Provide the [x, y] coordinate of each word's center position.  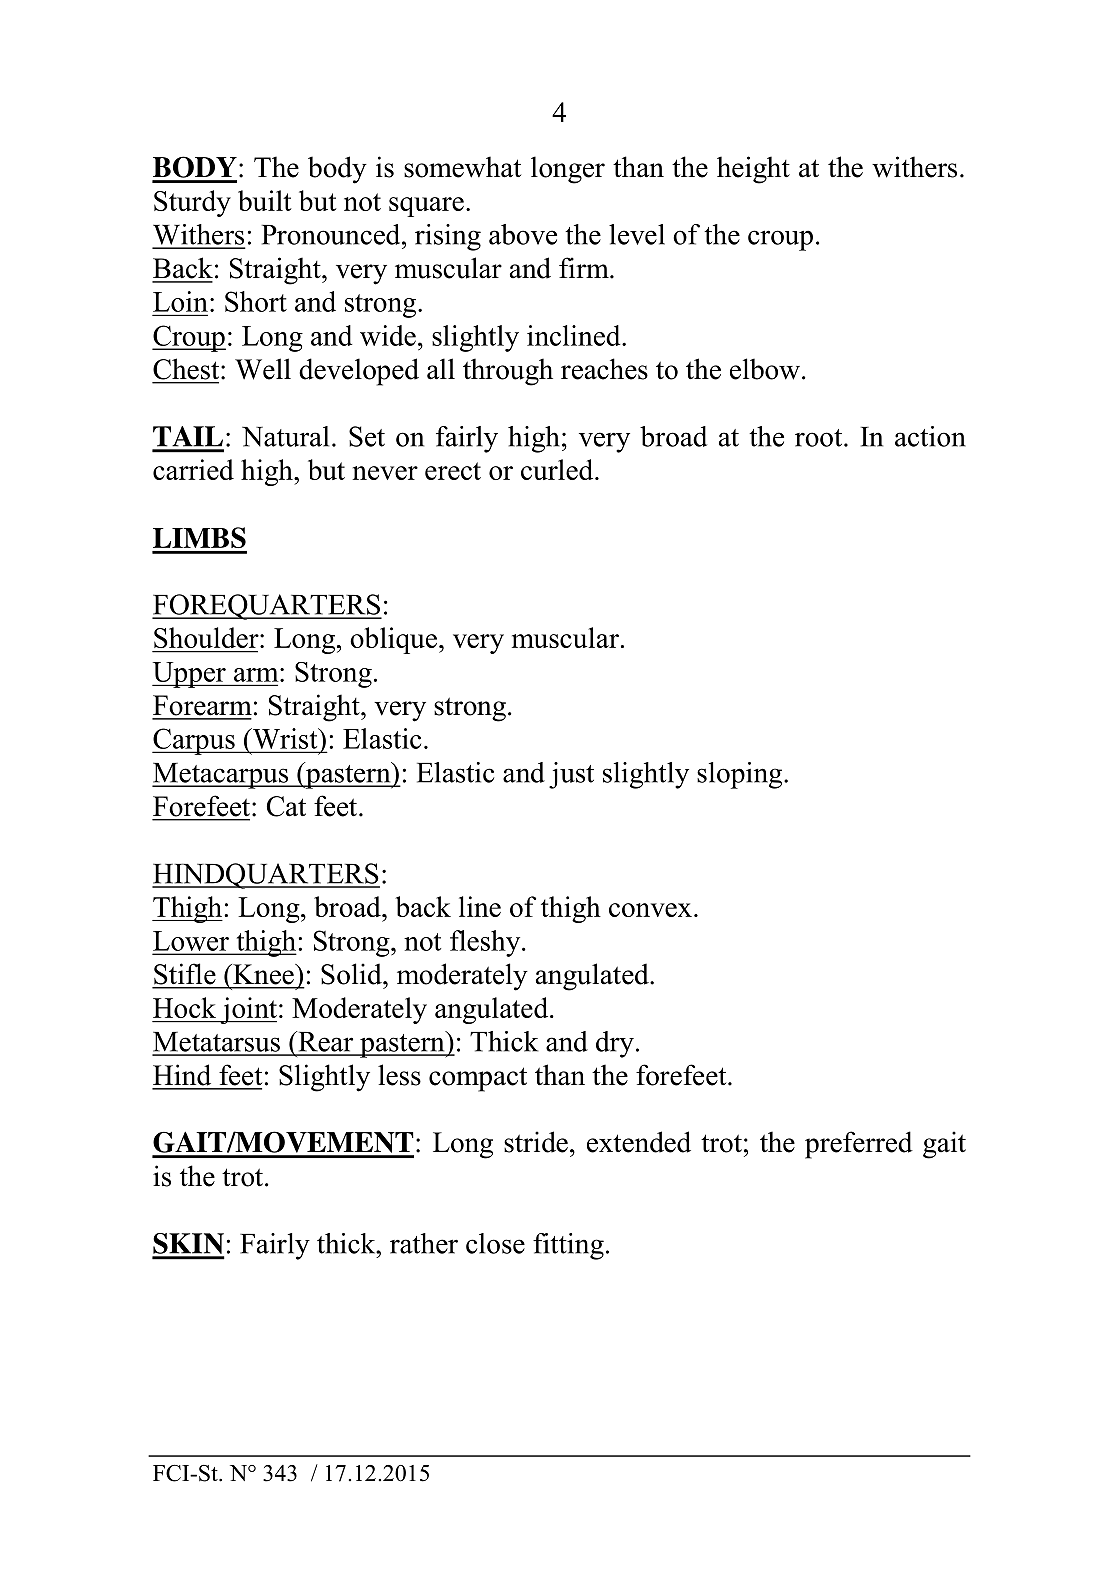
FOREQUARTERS [267, 607]
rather [424, 1243]
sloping [741, 775]
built [265, 200]
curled [558, 469]
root [820, 438]
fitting [568, 1246]
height [753, 170]
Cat [286, 806]
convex [650, 910]
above [523, 234]
